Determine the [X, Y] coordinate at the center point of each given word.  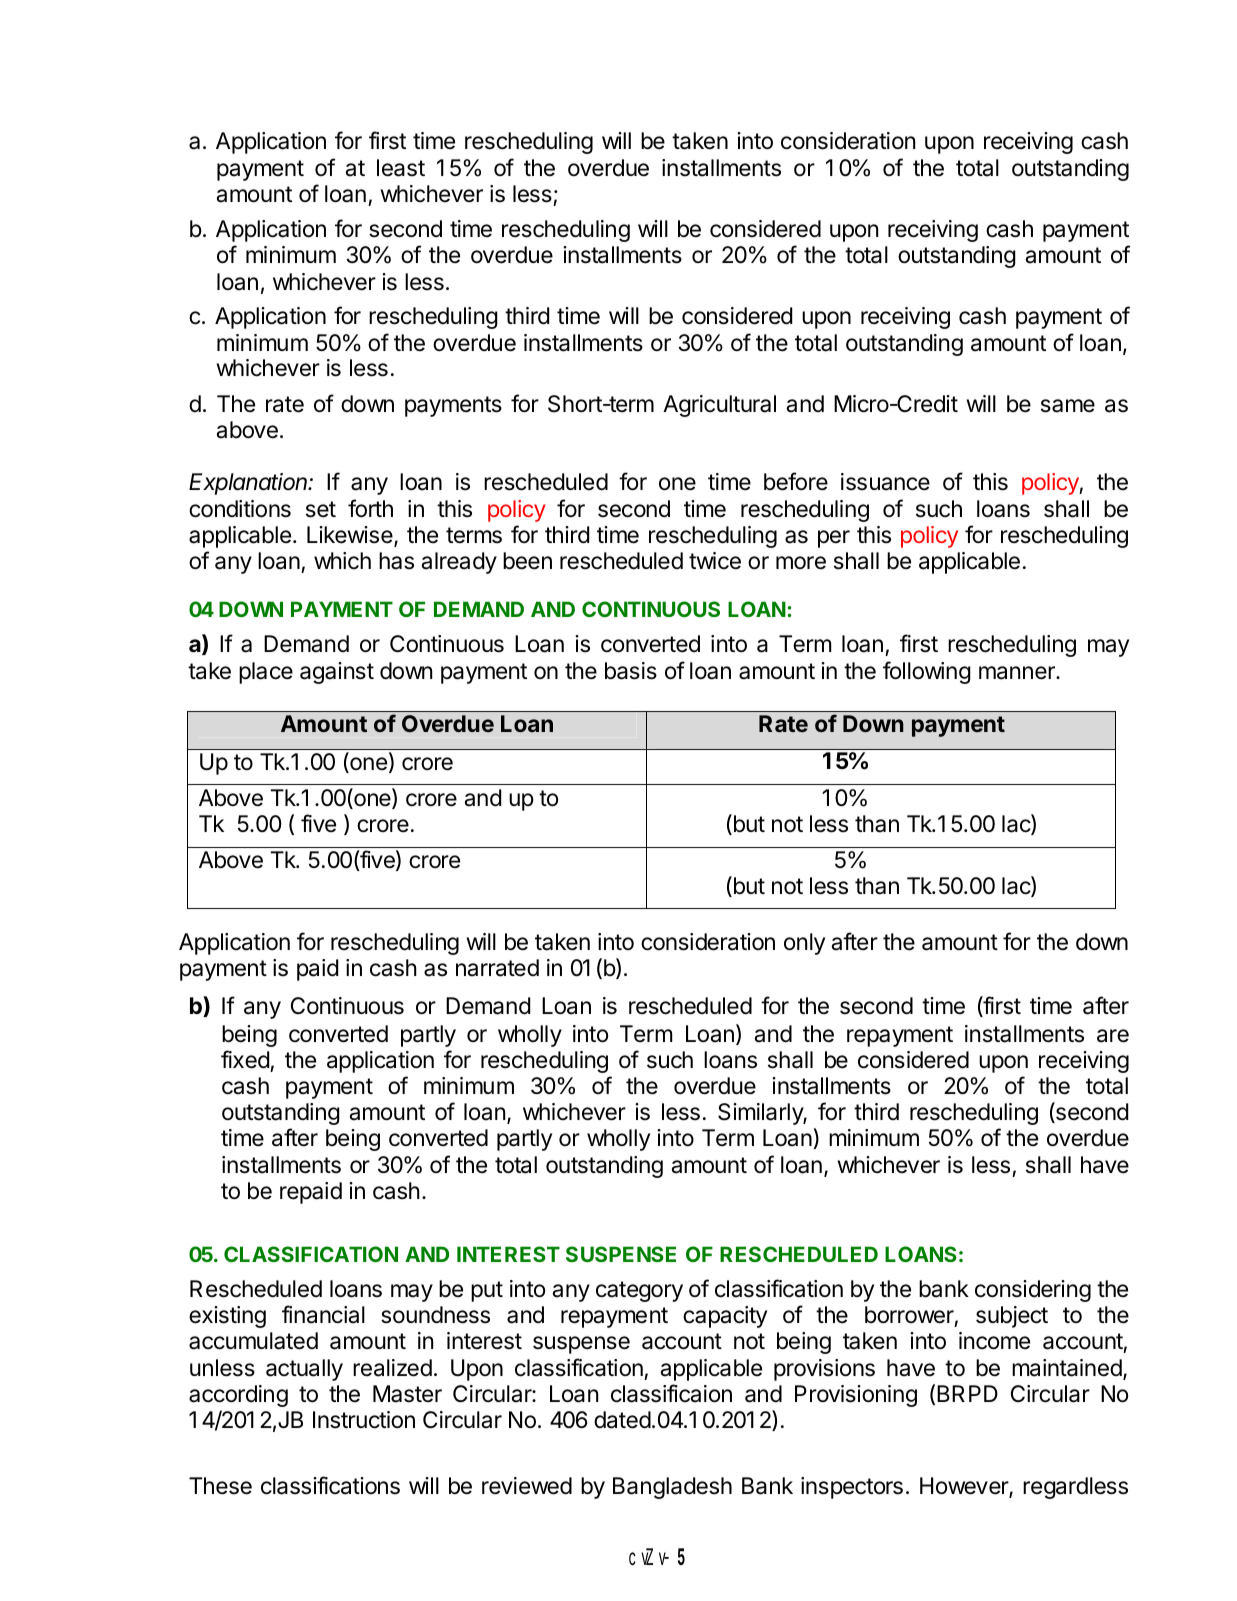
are [1113, 1036]
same [1068, 406]
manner [1018, 673]
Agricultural [719, 406]
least [401, 168]
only [804, 944]
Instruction [364, 1420]
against [337, 673]
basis [631, 671]
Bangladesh [672, 1488]
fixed [245, 1059]
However [965, 1487]
